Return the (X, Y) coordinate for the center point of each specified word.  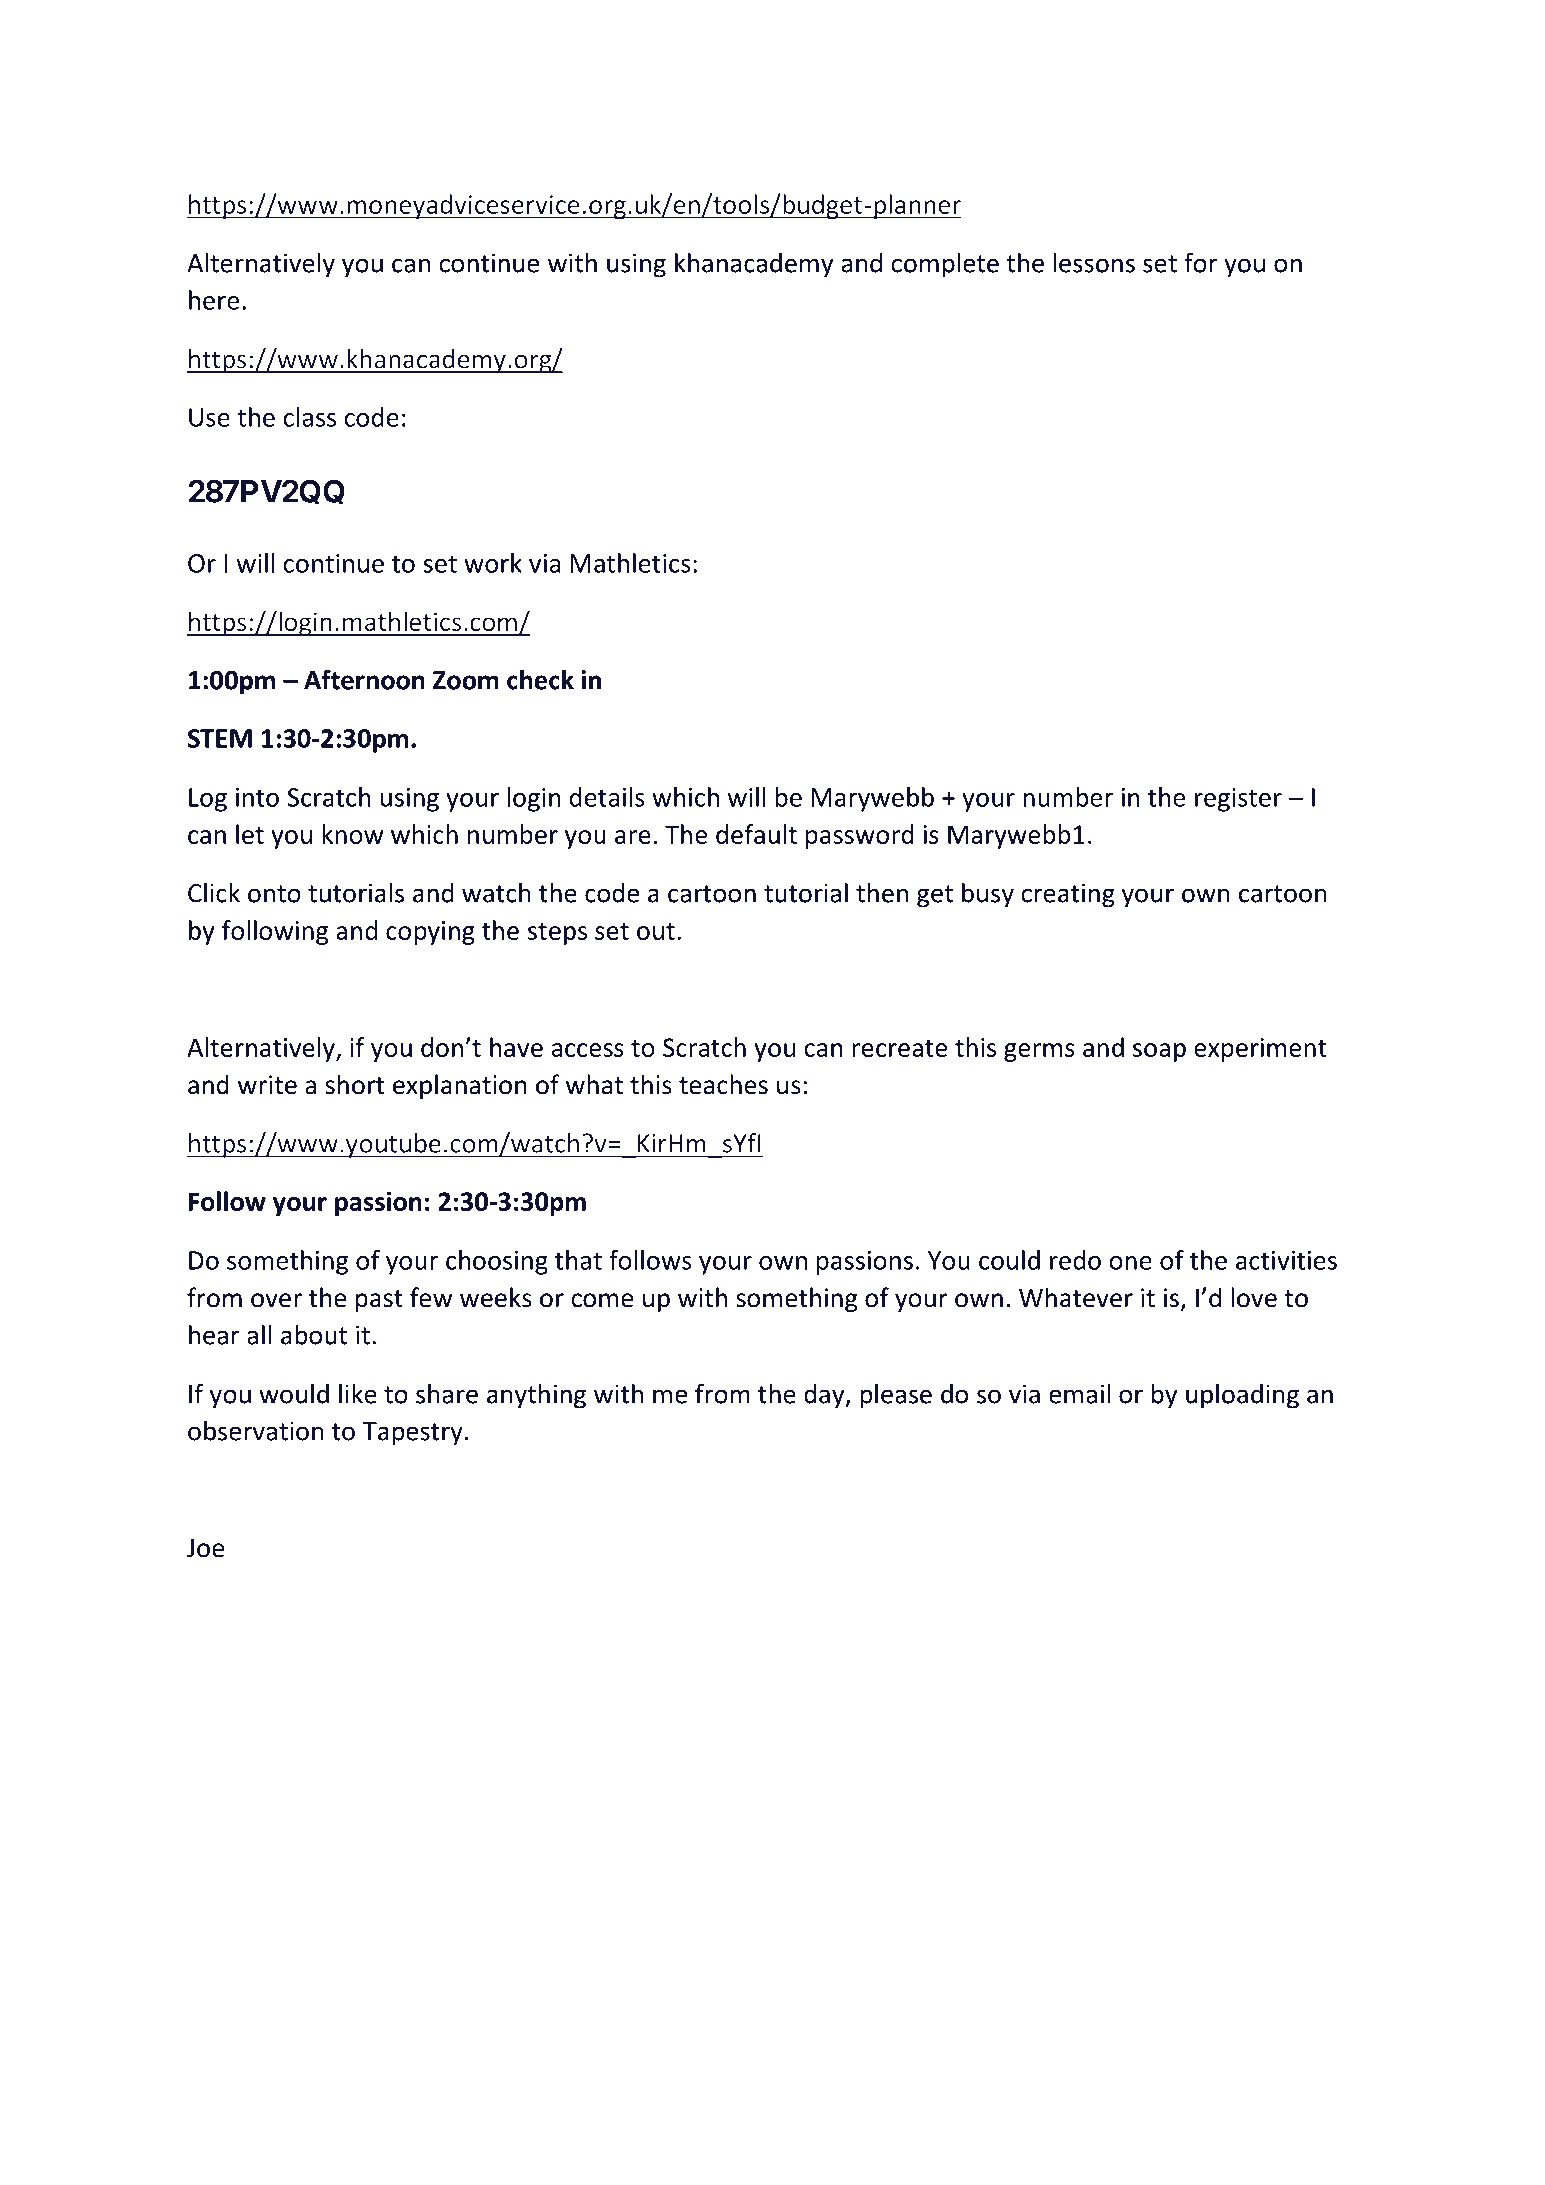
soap (1159, 1052)
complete (945, 265)
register (1238, 800)
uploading (1242, 1396)
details (607, 797)
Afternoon (364, 679)
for (1201, 262)
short (354, 1084)
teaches (723, 1084)
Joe (205, 1548)
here (214, 300)
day (825, 1396)
